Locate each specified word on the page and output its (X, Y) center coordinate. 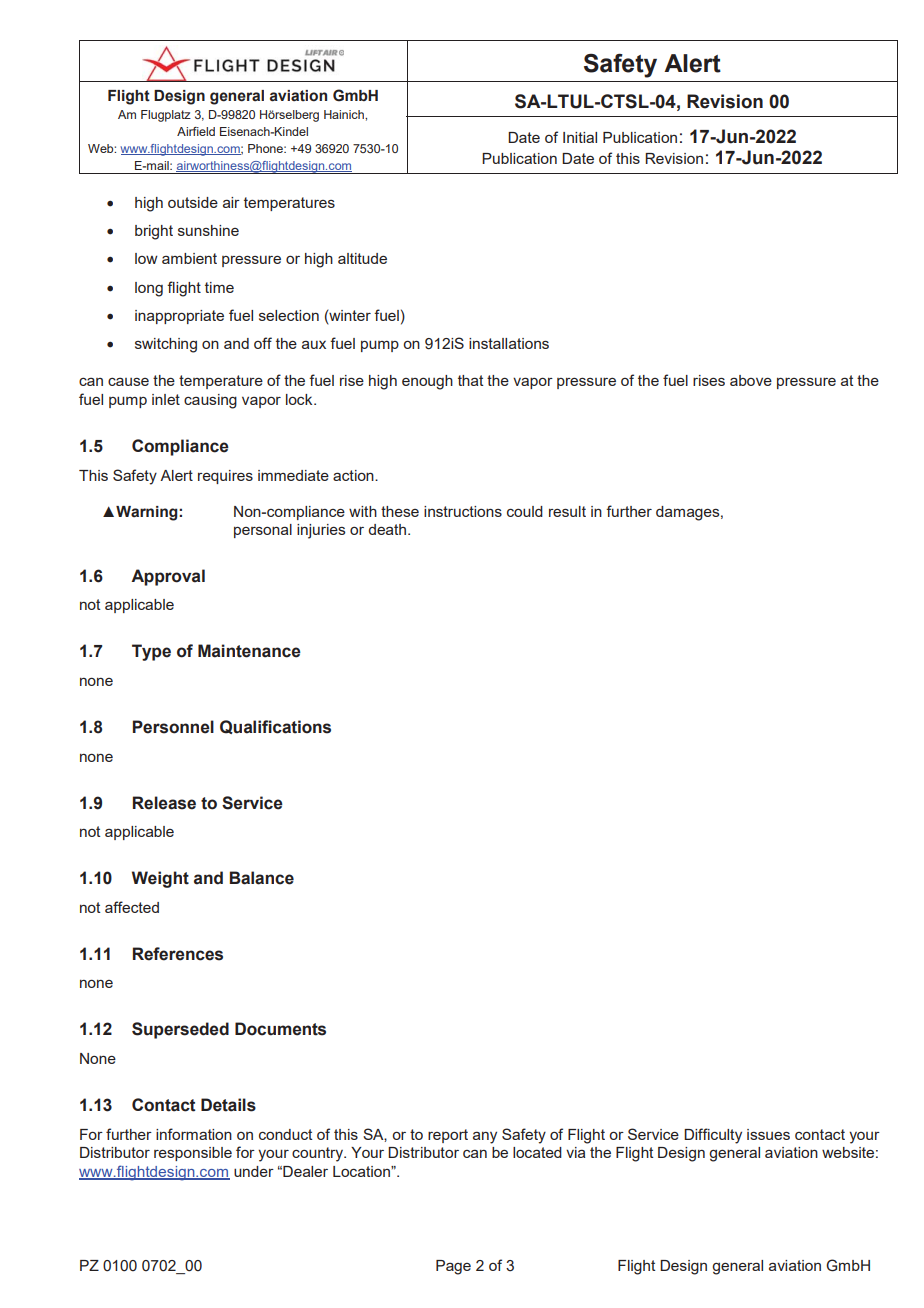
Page (453, 1267)
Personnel (173, 727)
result (567, 511)
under (254, 1171)
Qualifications (275, 727)
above (751, 380)
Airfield (196, 131)
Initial (580, 137)
